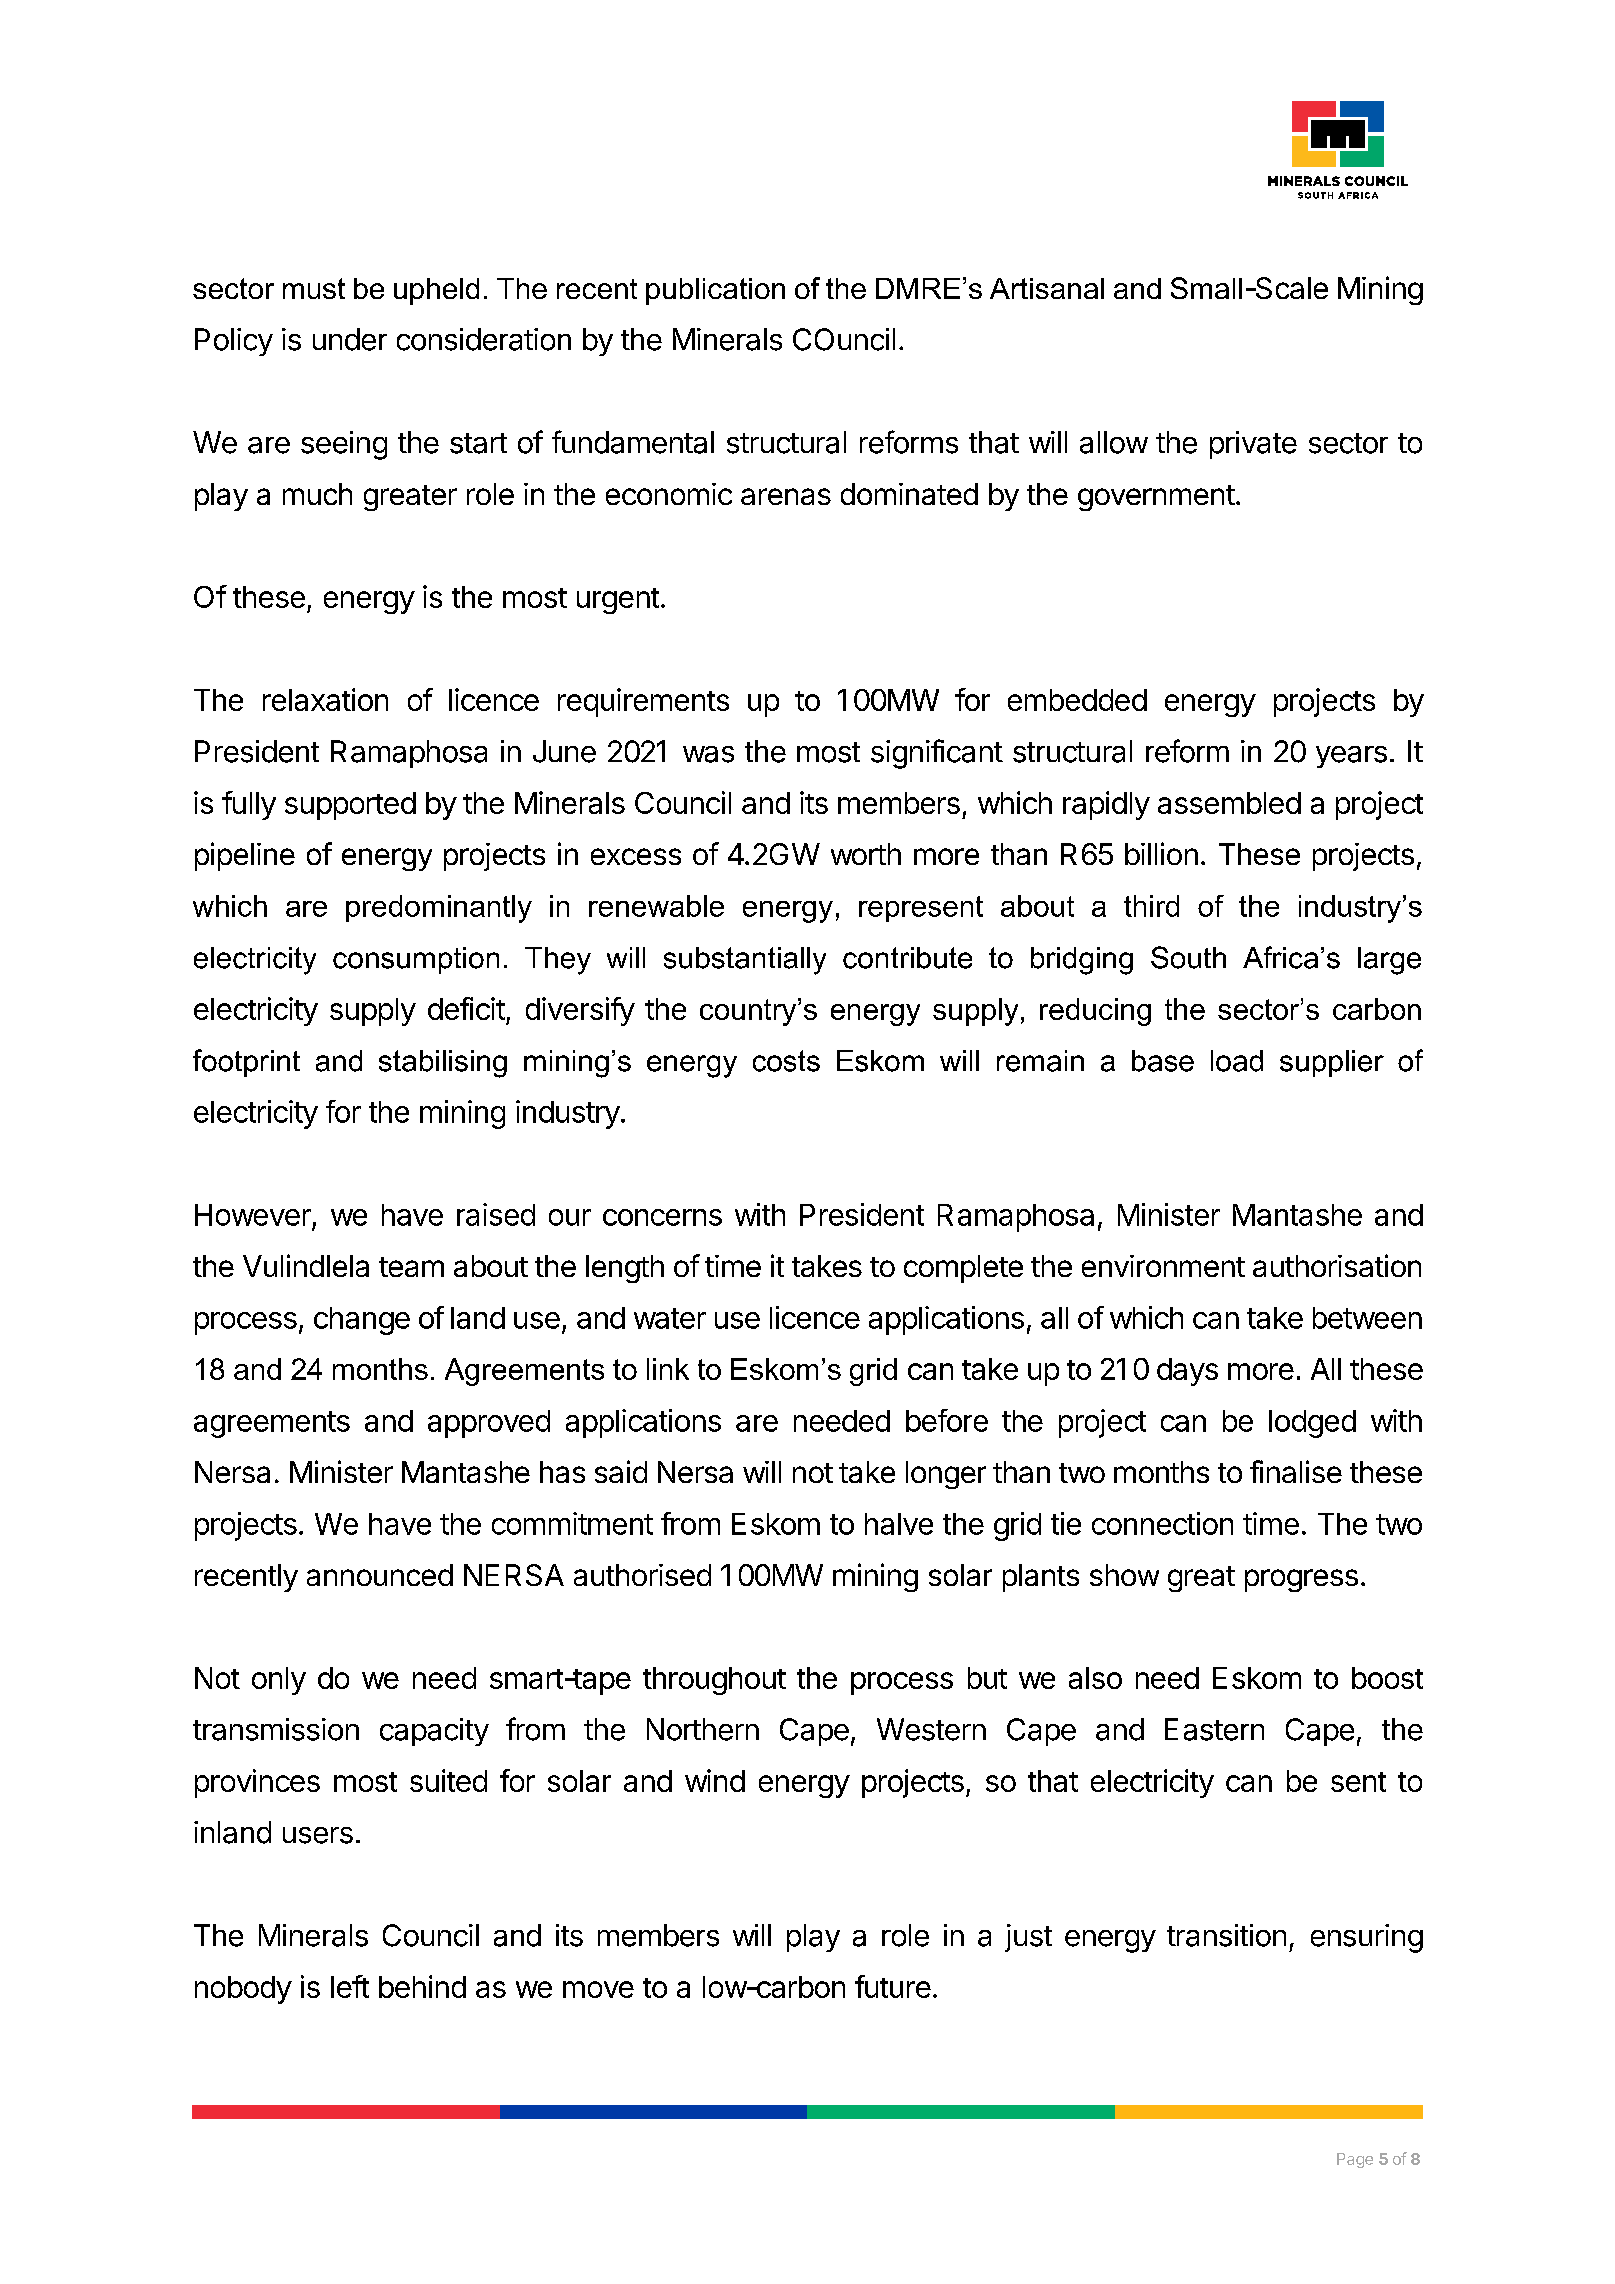 This document has width=1615, height=2284. What do you see at coordinates (715, 291) in the document?
I see `publication` at bounding box center [715, 291].
